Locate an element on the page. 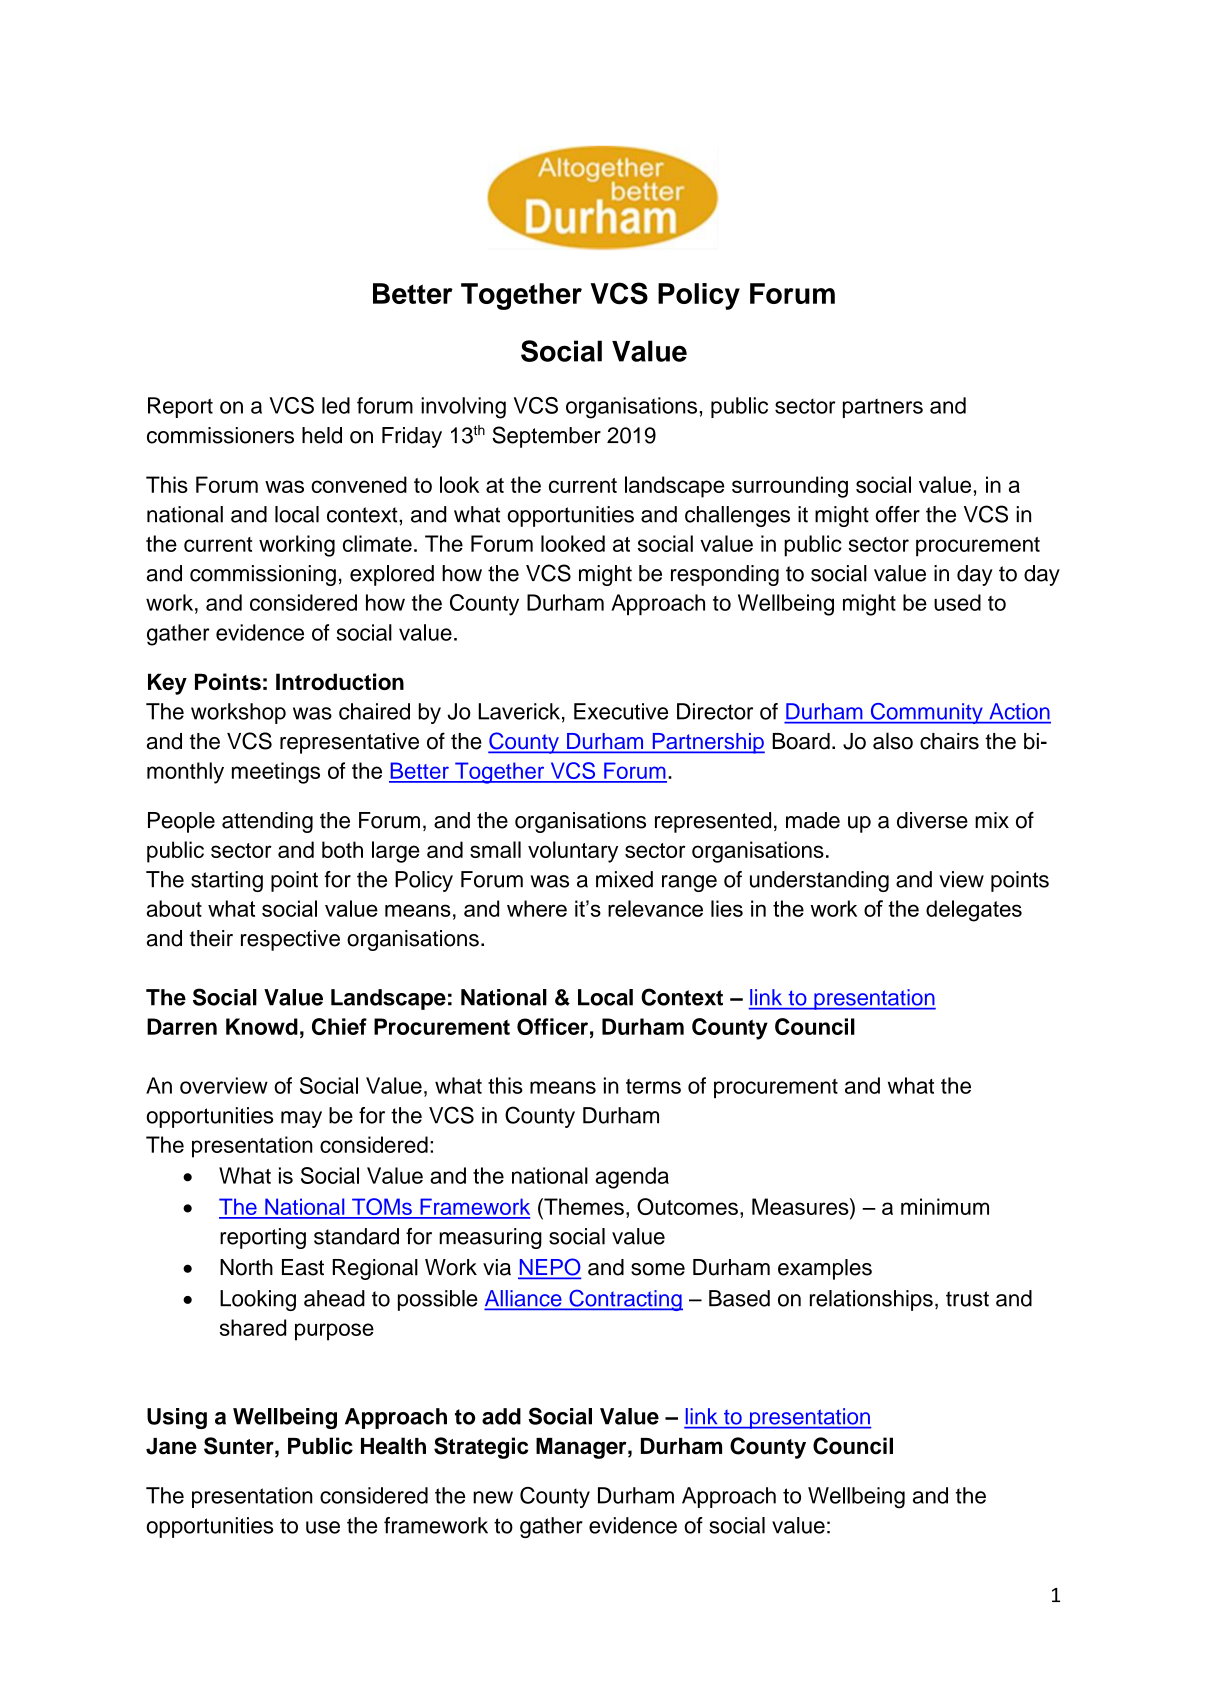  terms is located at coordinates (653, 1086).
